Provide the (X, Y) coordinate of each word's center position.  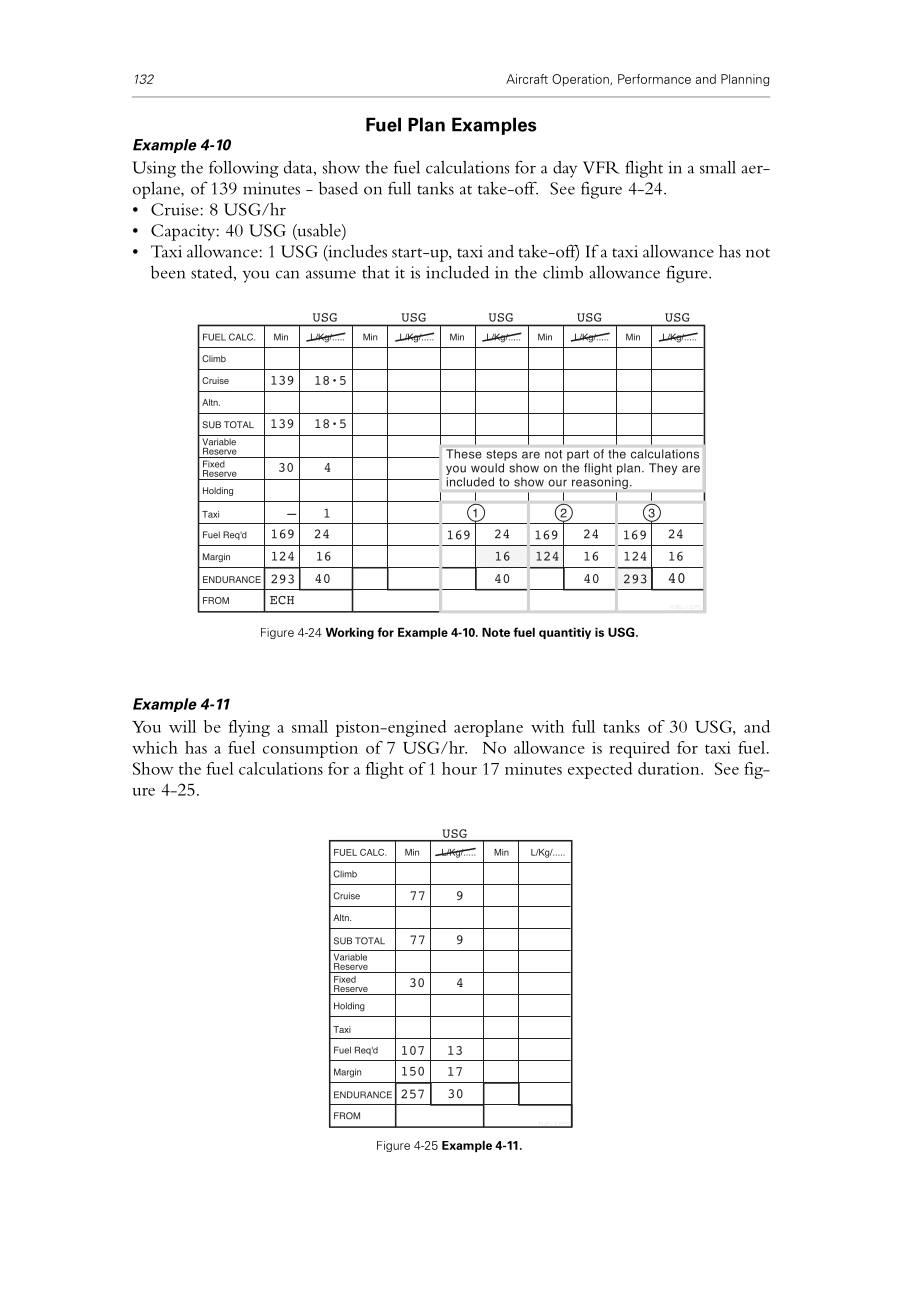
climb (563, 272)
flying (249, 728)
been (168, 272)
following (244, 169)
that (376, 272)
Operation (581, 80)
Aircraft (527, 79)
